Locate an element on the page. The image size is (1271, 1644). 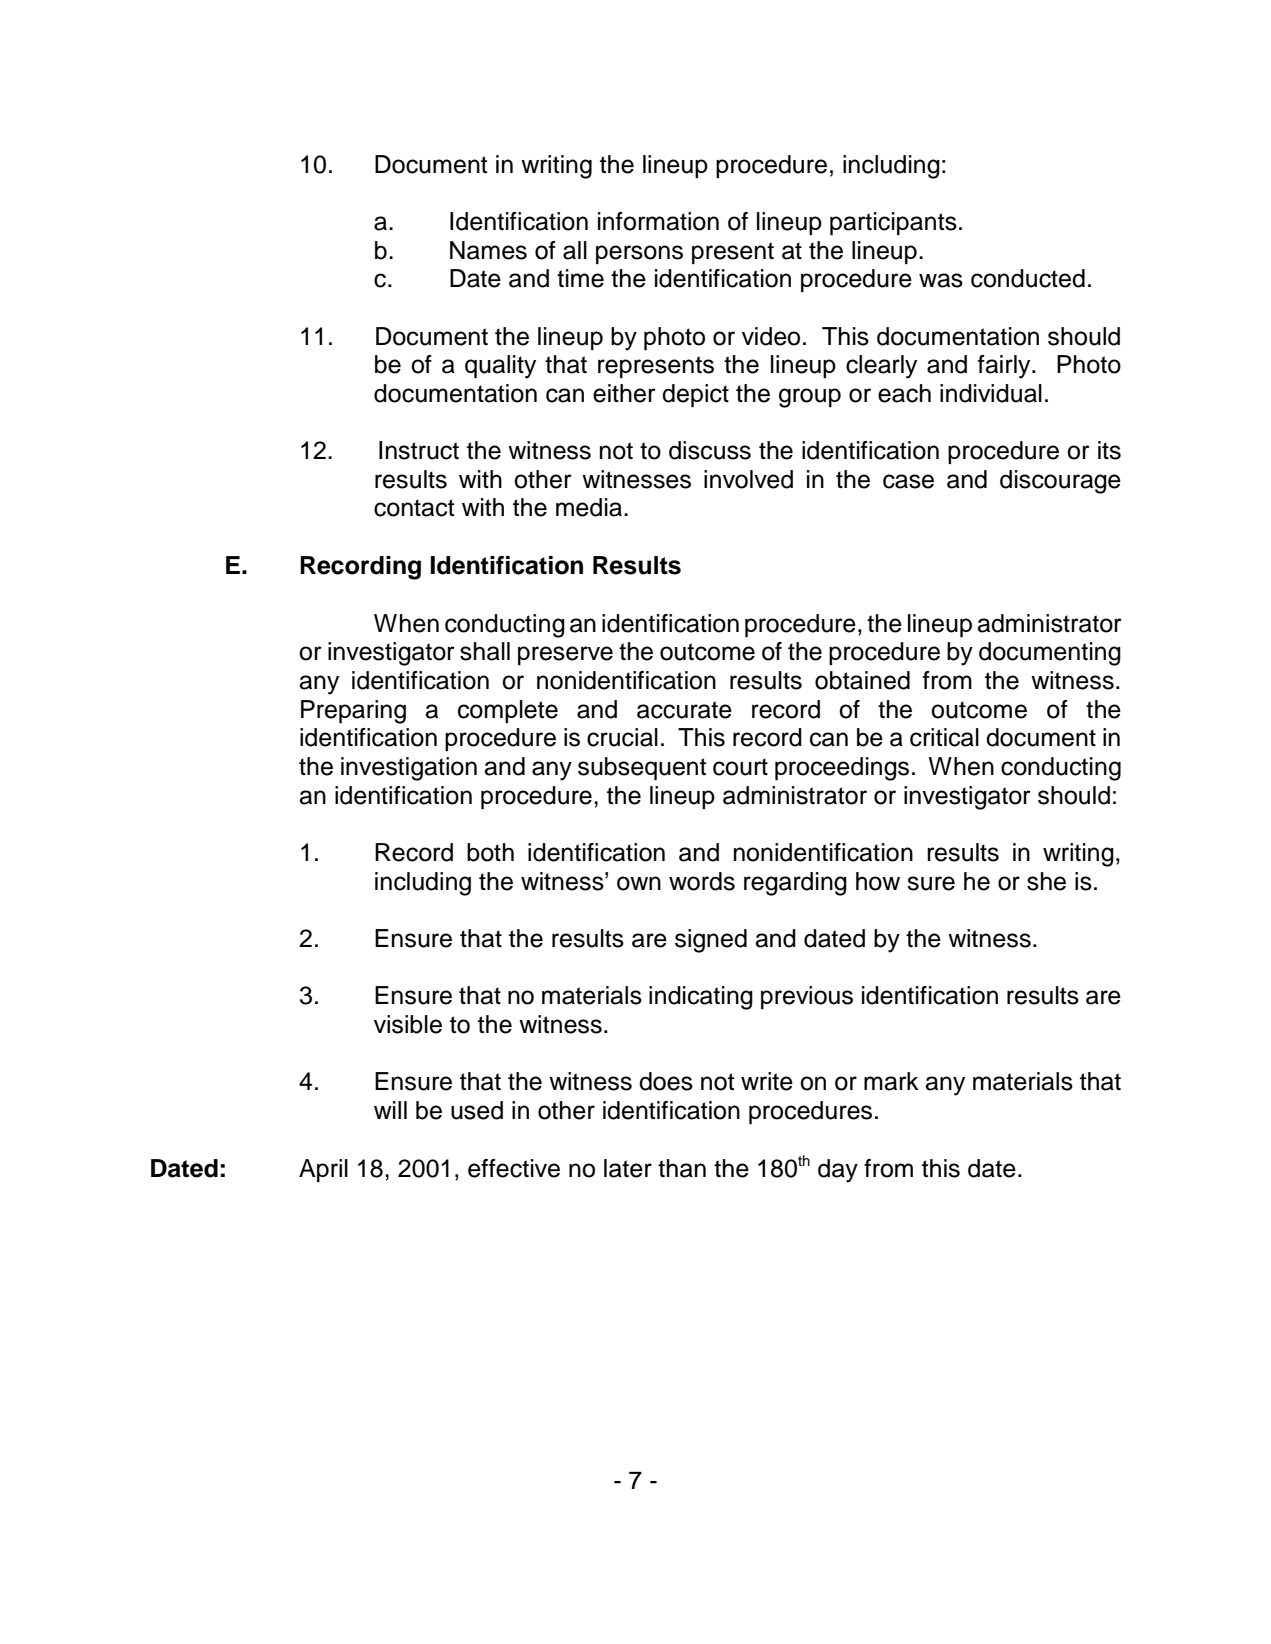
Preparing is located at coordinates (353, 712).
